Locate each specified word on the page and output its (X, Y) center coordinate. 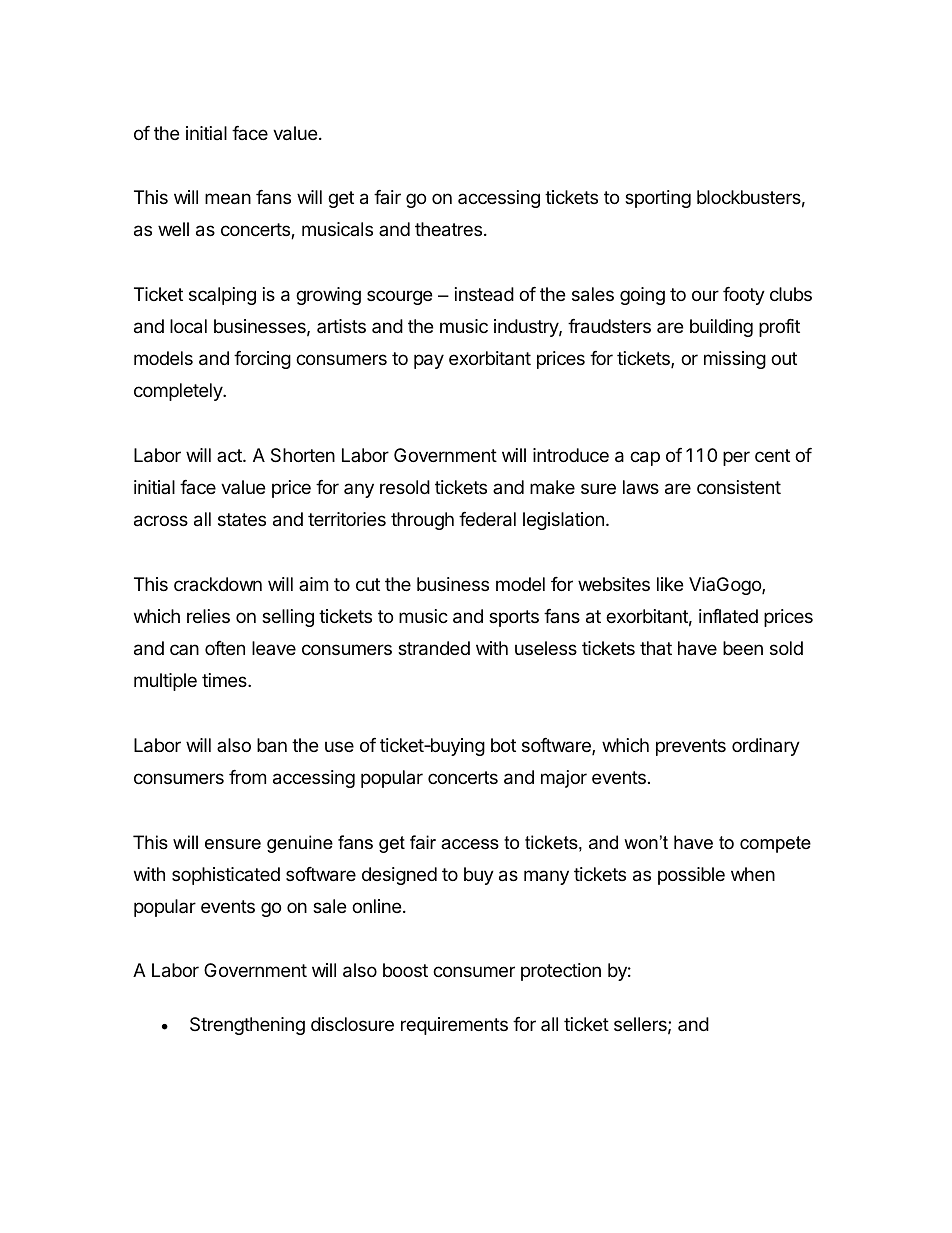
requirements (454, 1026)
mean (228, 199)
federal (487, 519)
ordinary (766, 747)
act (230, 455)
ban (272, 745)
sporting (658, 199)
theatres (448, 229)
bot (503, 745)
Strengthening (247, 1026)
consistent (739, 487)
